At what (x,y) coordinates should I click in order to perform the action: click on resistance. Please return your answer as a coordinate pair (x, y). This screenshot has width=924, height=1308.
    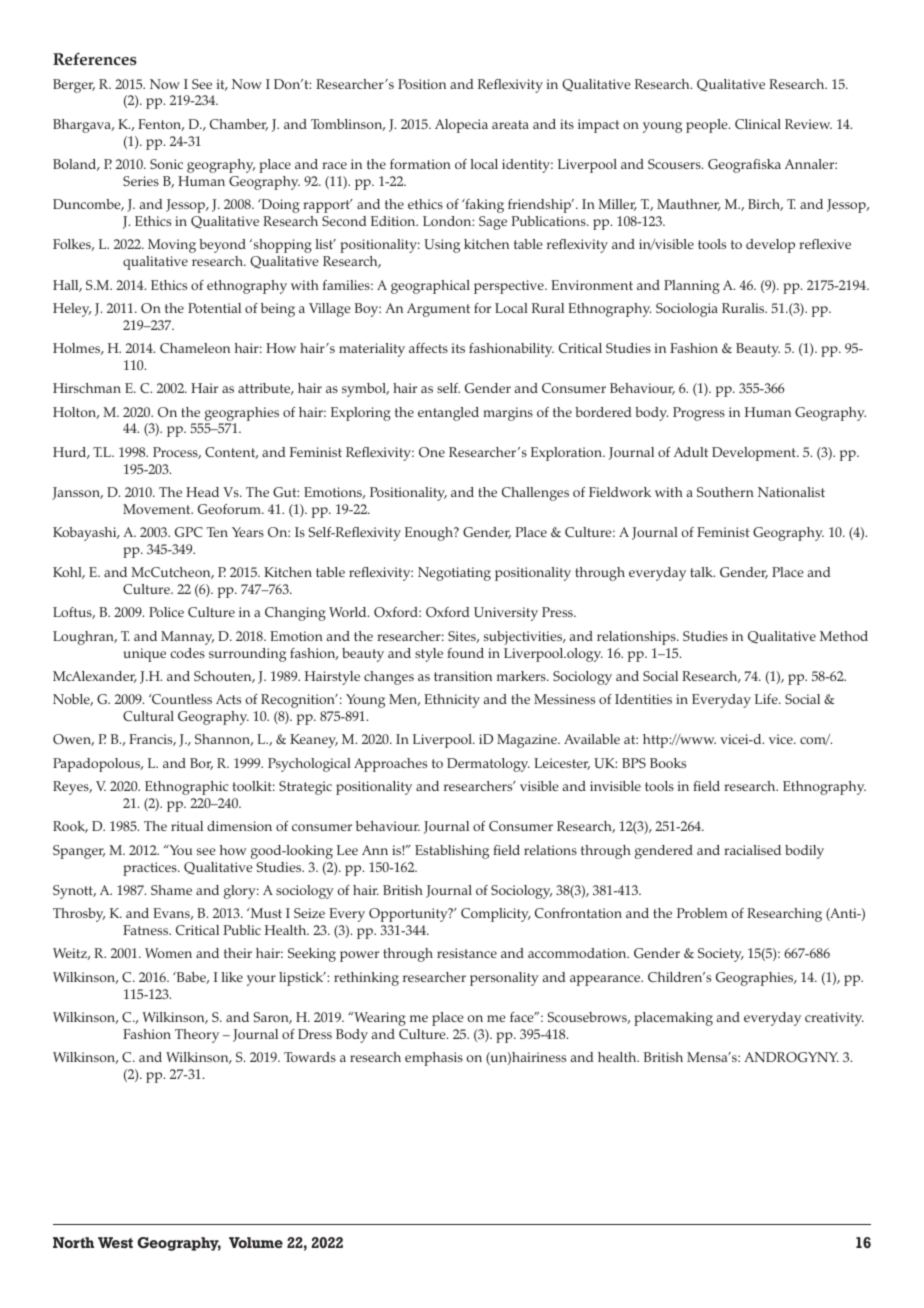
    Looking at the image, I should click on (467, 953).
